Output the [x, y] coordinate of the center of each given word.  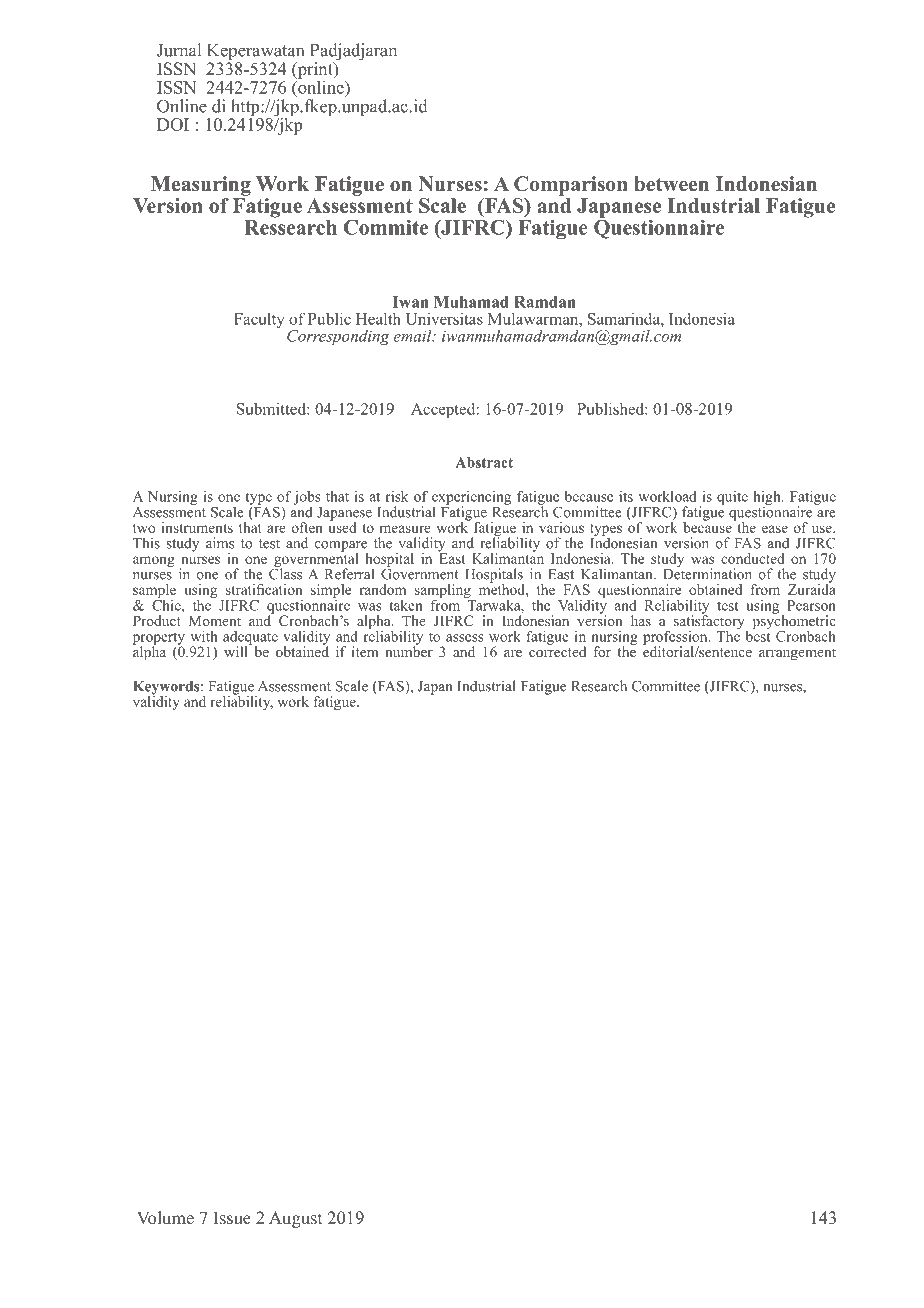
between [671, 184]
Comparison [571, 186]
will [237, 650]
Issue [232, 1218]
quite [732, 498]
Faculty [259, 320]
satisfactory [710, 622]
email [414, 336]
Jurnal [179, 50]
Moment [215, 620]
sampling [443, 592]
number [409, 650]
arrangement [797, 654]
